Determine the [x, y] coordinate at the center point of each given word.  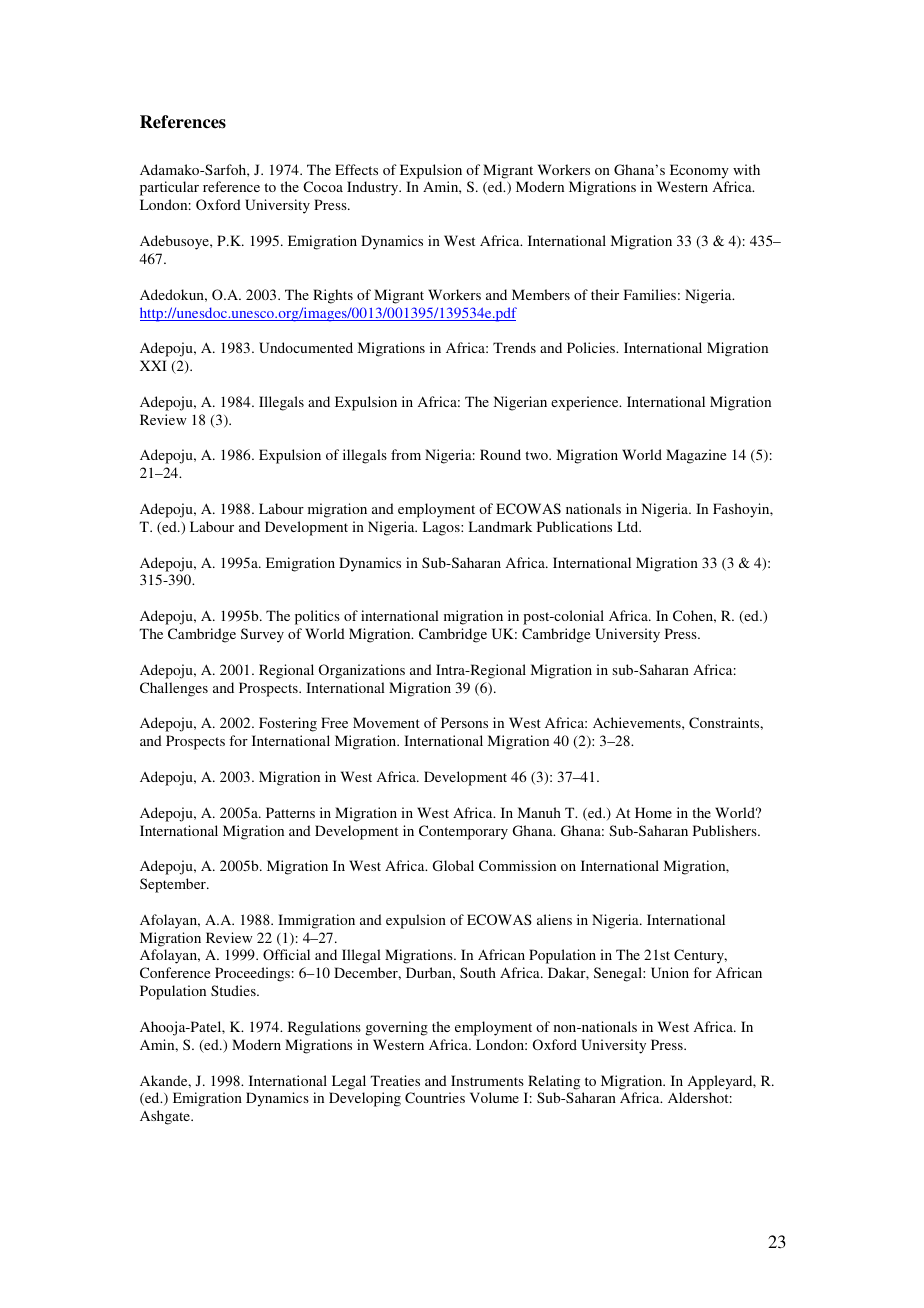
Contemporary [463, 832]
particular [169, 188]
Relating [554, 1082]
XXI [153, 365]
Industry [374, 188]
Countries [435, 1097]
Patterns [290, 812]
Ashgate [166, 1117]
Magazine [696, 456]
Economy [699, 171]
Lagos [442, 528]
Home [653, 812]
